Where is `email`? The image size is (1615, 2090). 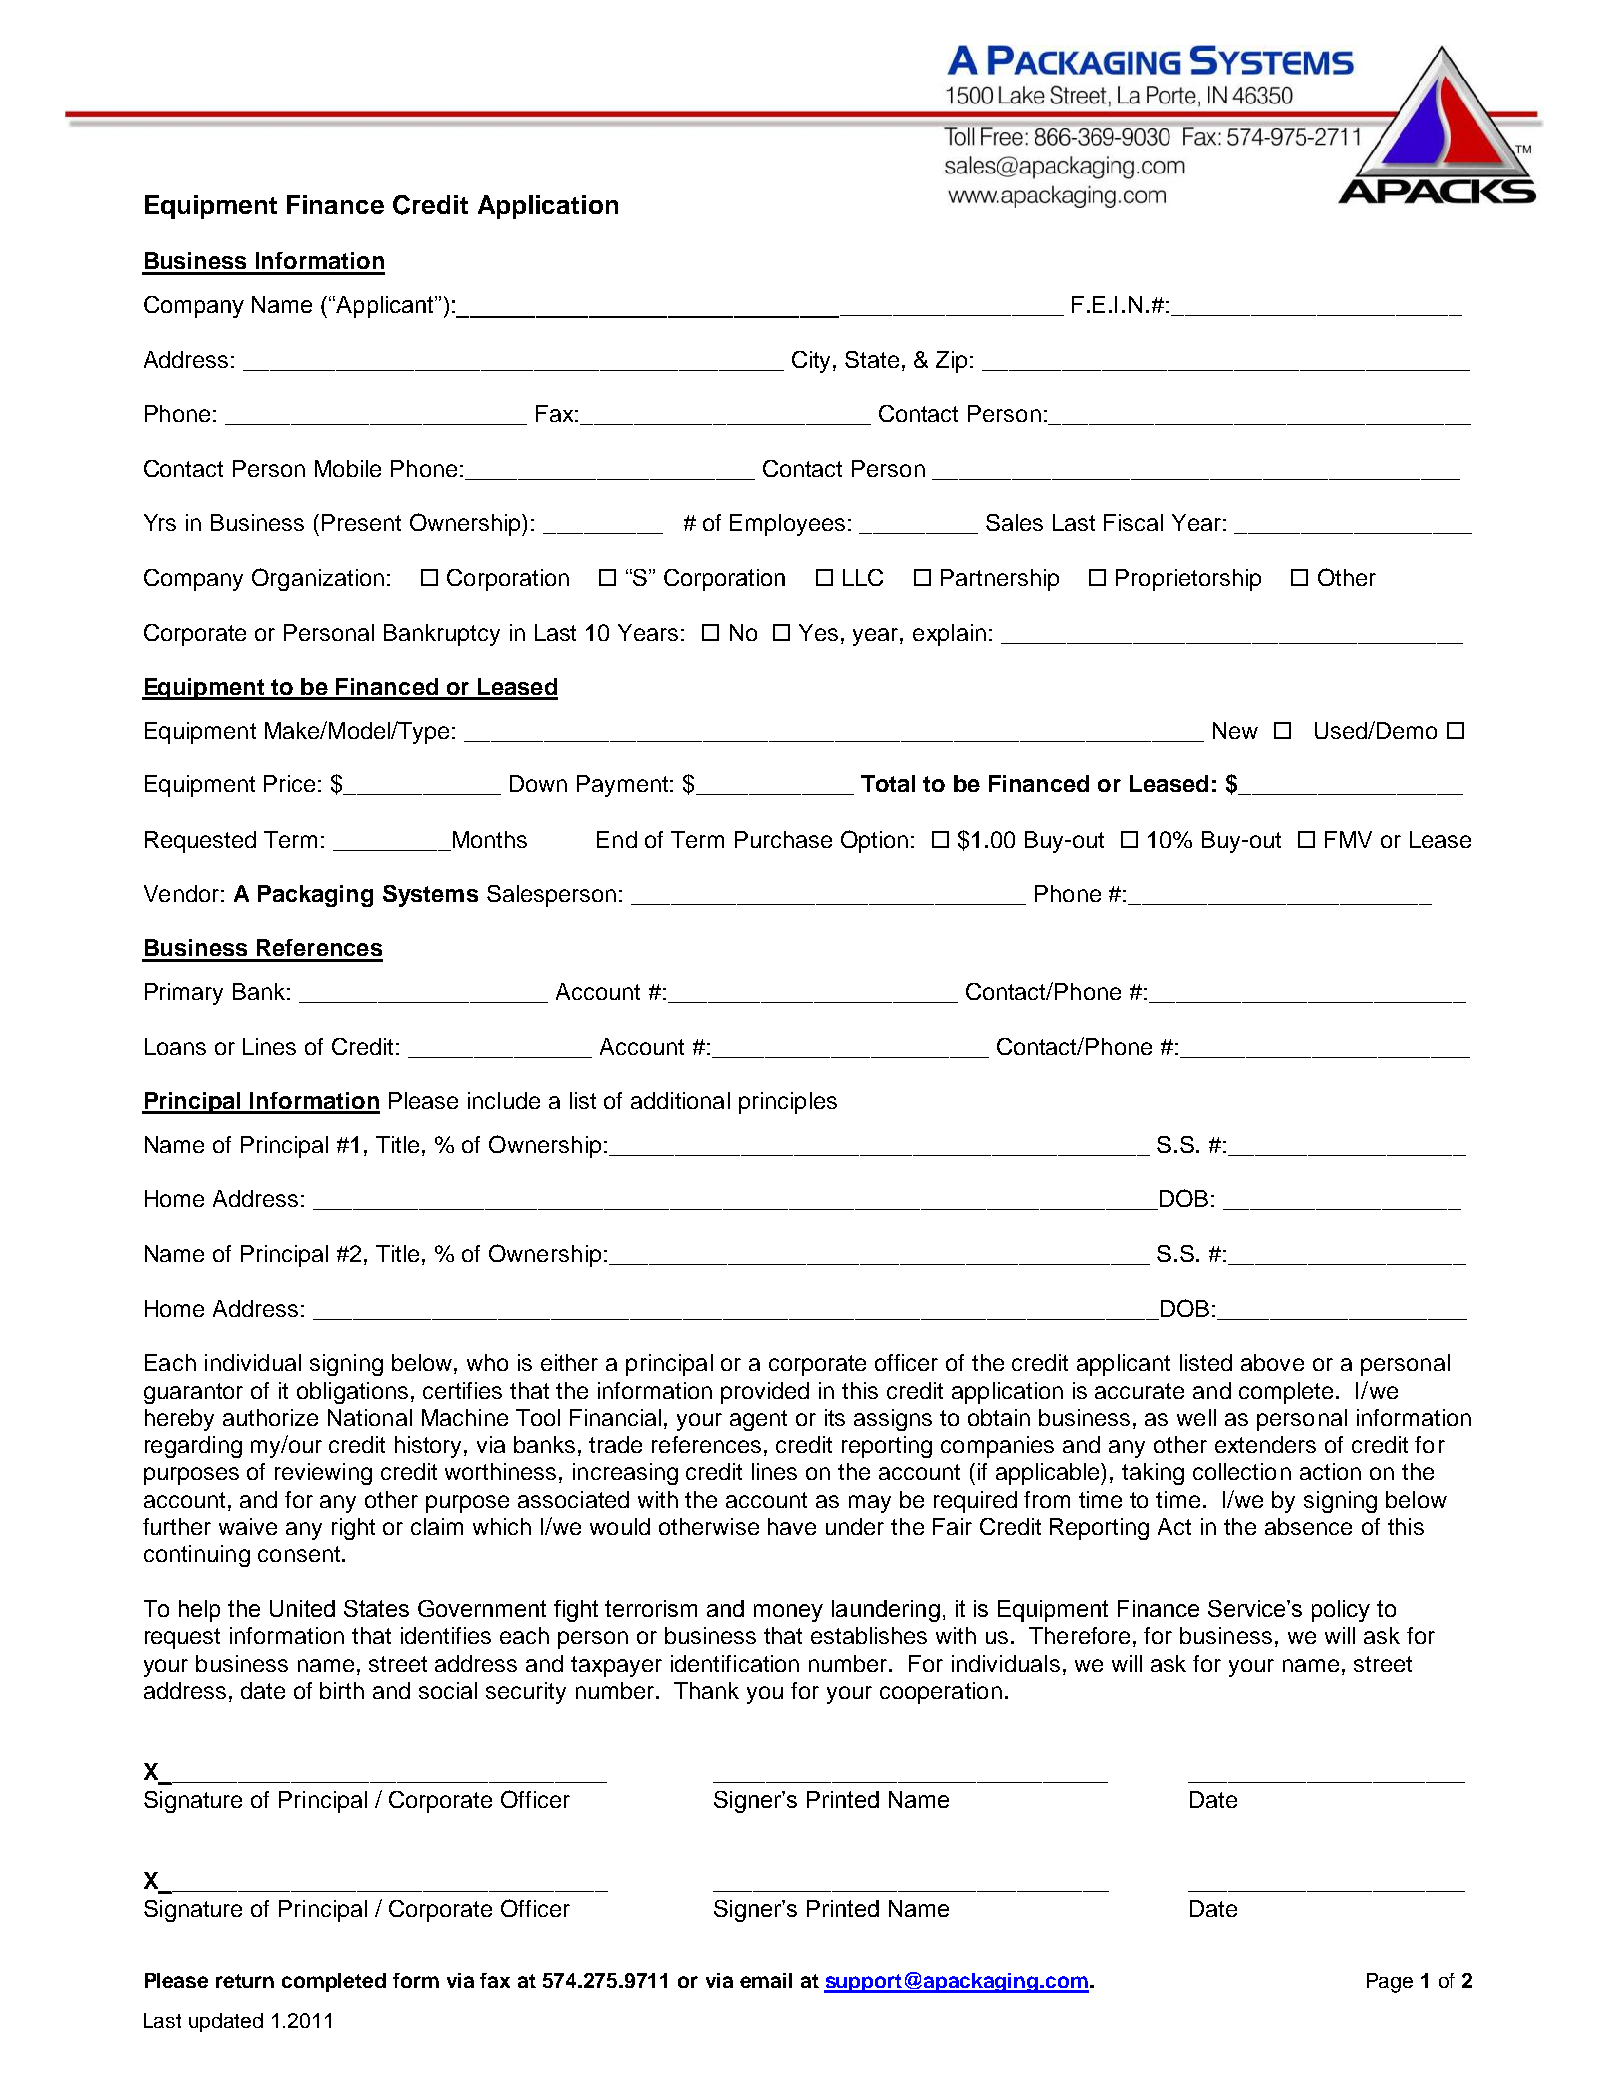 email is located at coordinates (766, 1980).
